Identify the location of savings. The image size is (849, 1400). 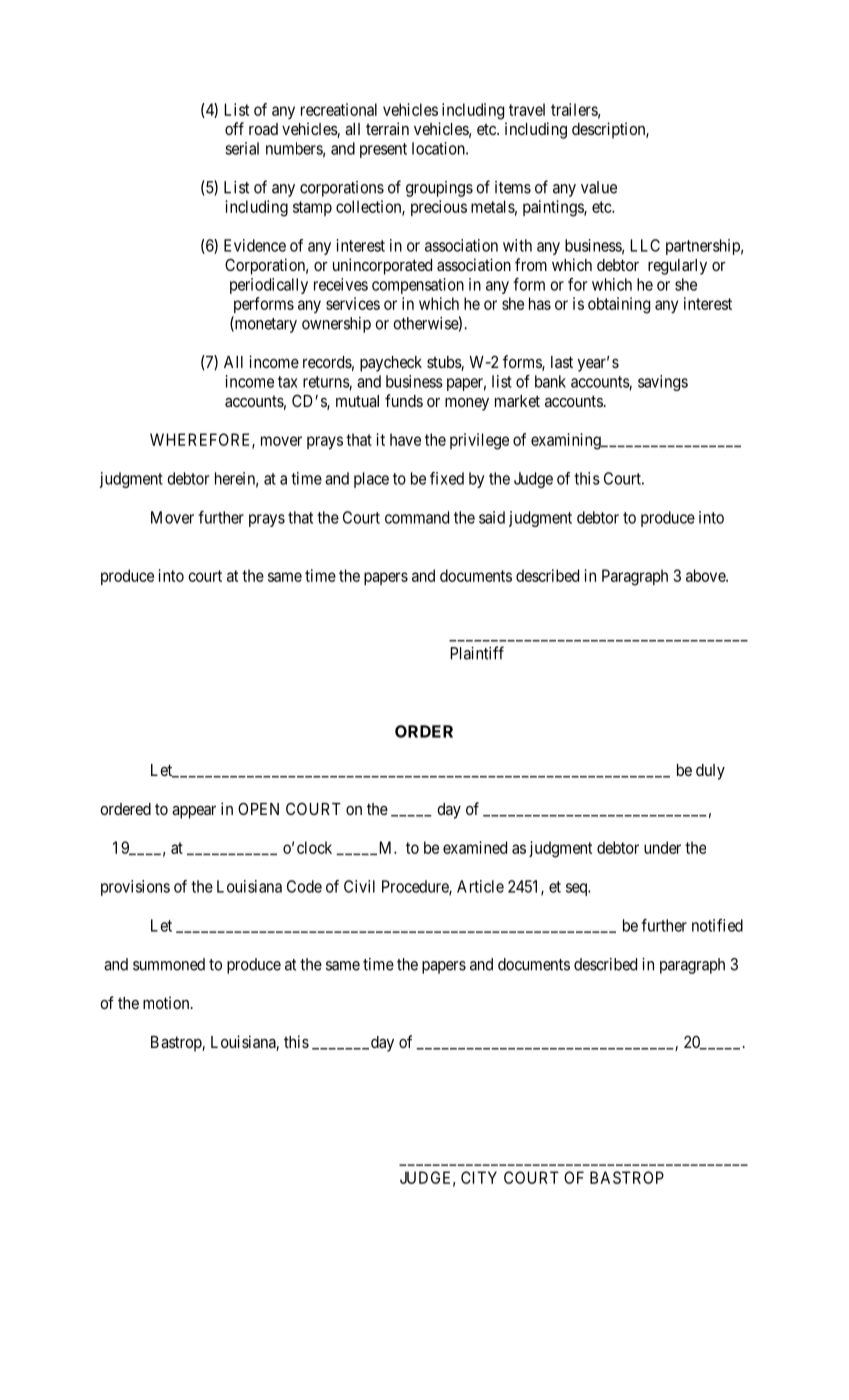
(663, 383).
